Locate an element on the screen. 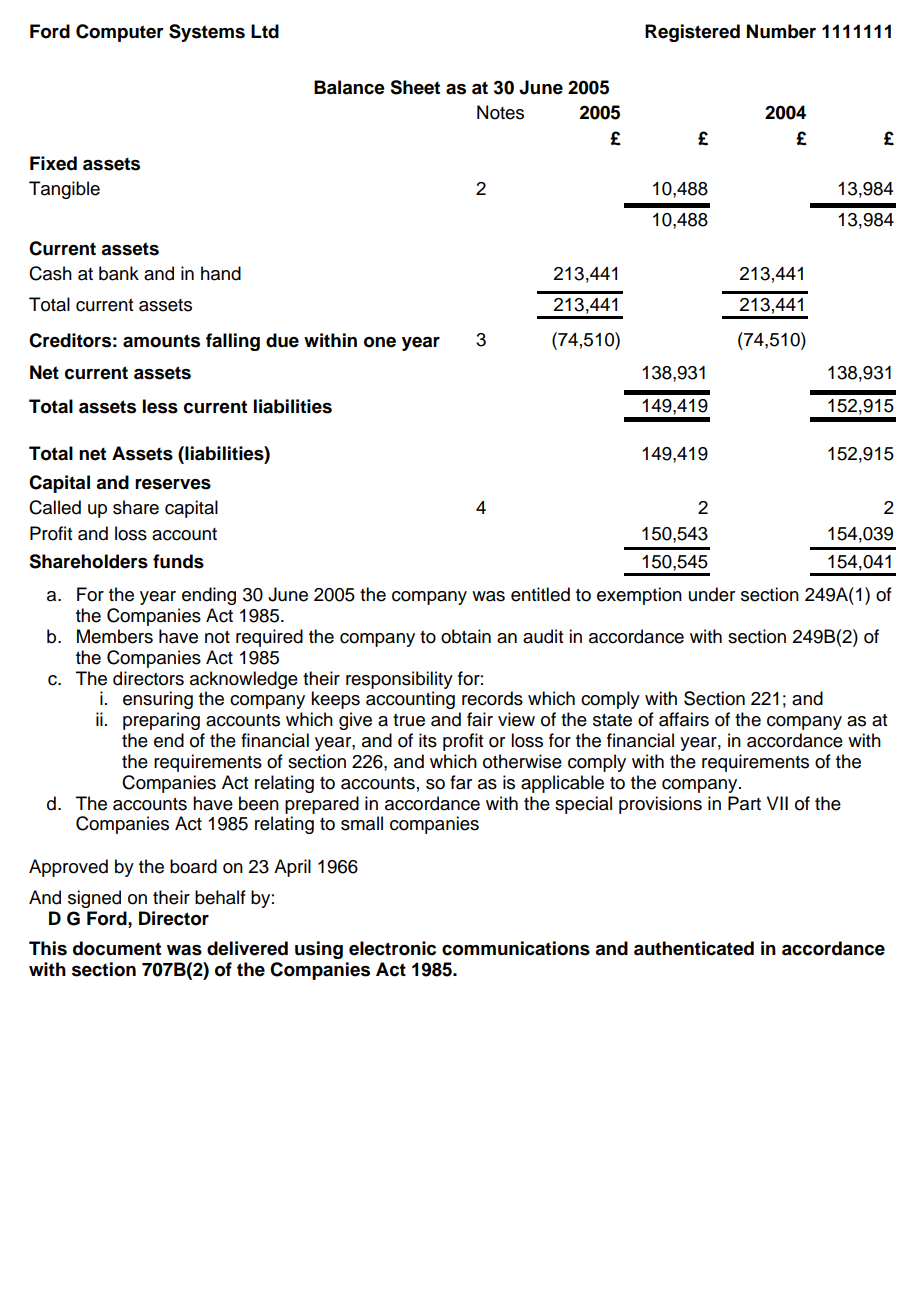 Image resolution: width=924 pixels, height=1308 pixels. entitled is located at coordinates (540, 594).
